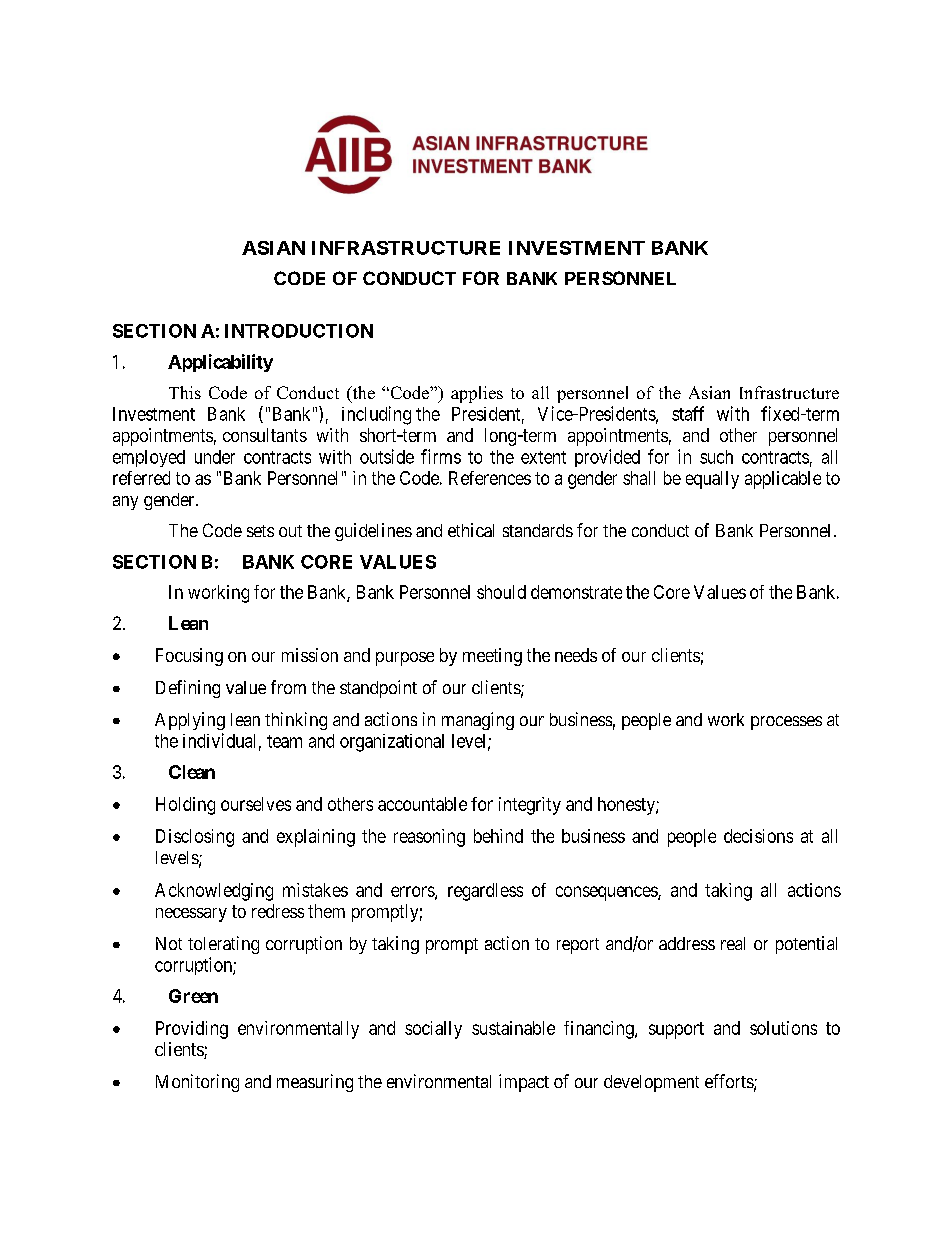  What do you see at coordinates (576, 592) in the screenshot?
I see `demonstrate` at bounding box center [576, 592].
